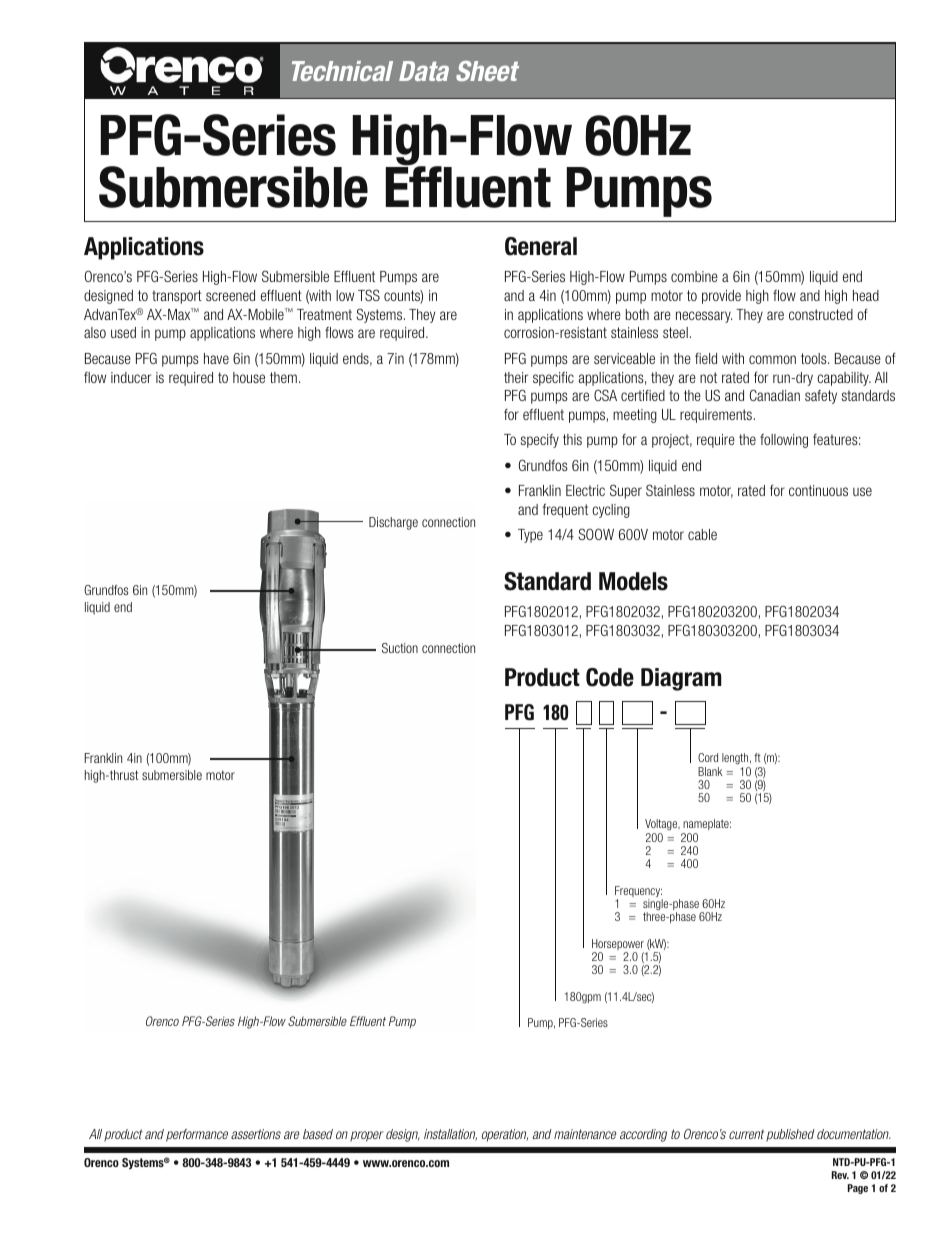  I want to click on published, so click(790, 1135).
